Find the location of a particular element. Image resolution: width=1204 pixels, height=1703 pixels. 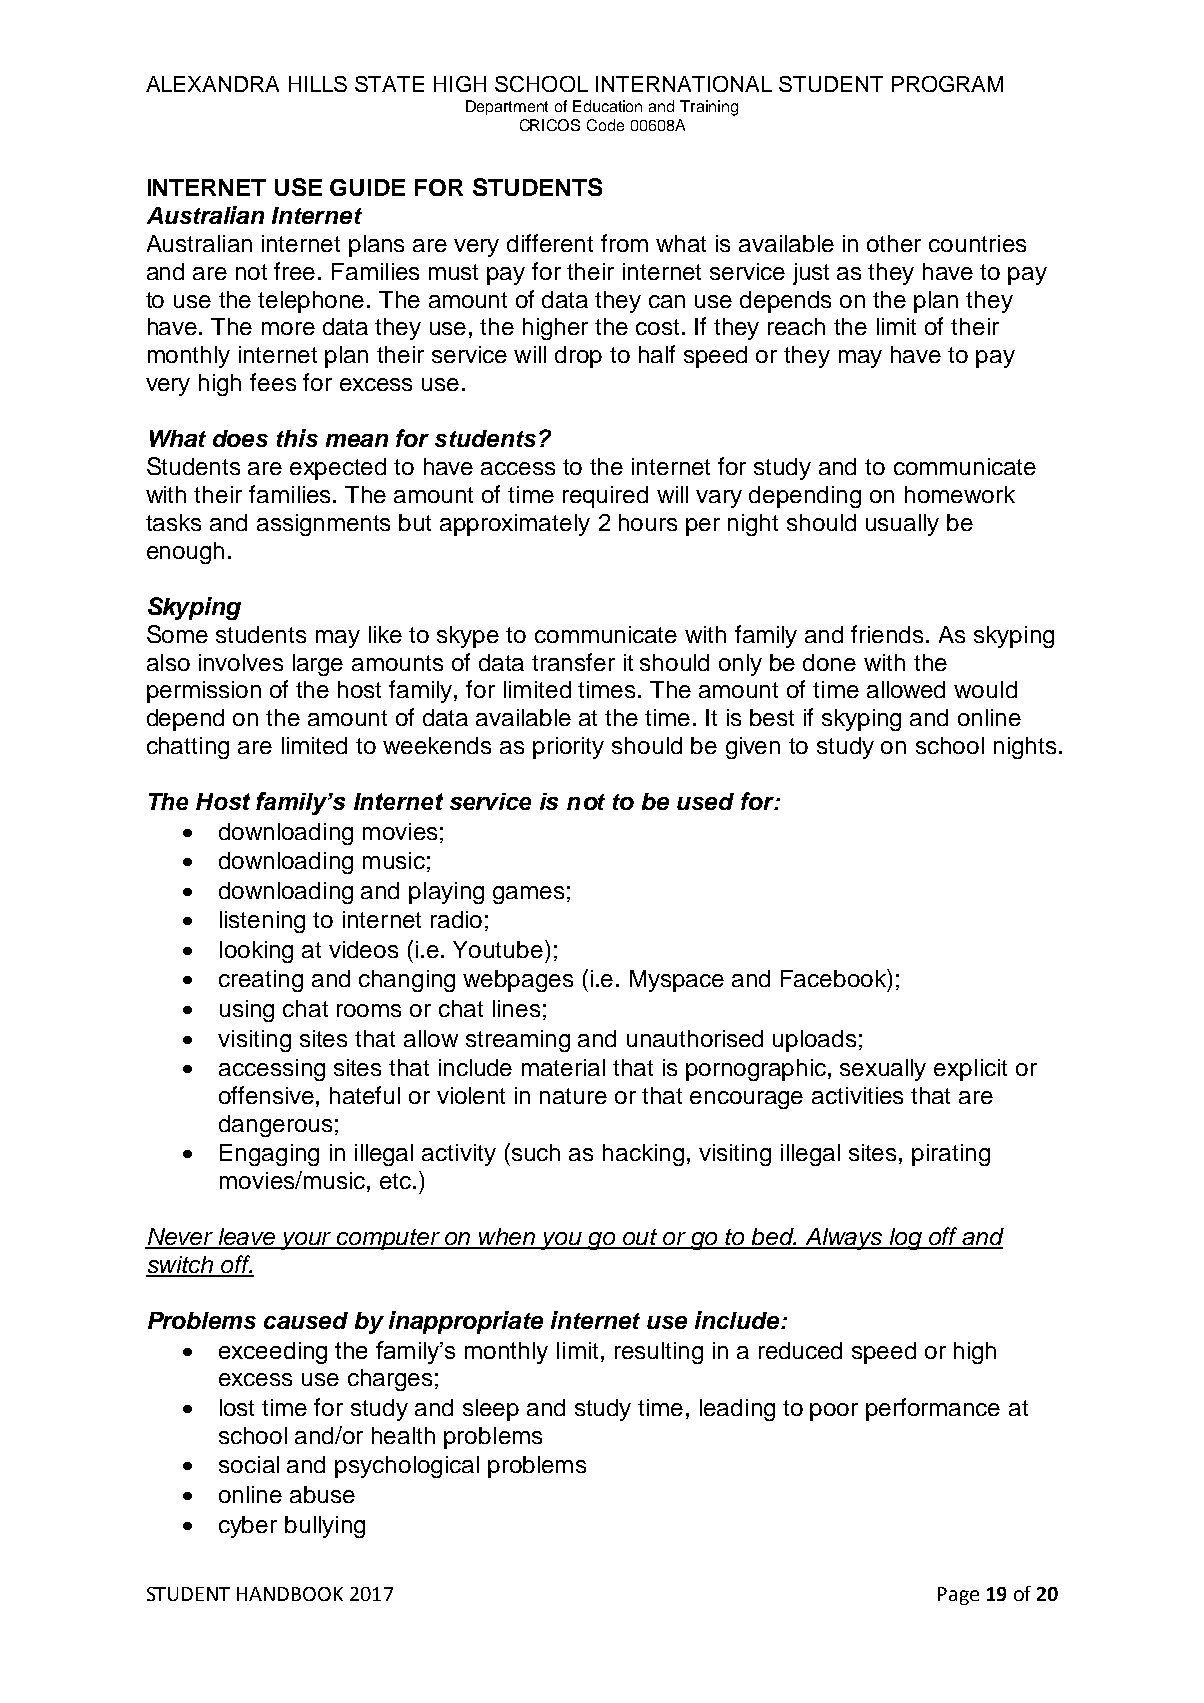

PROGRAM is located at coordinates (947, 84).
